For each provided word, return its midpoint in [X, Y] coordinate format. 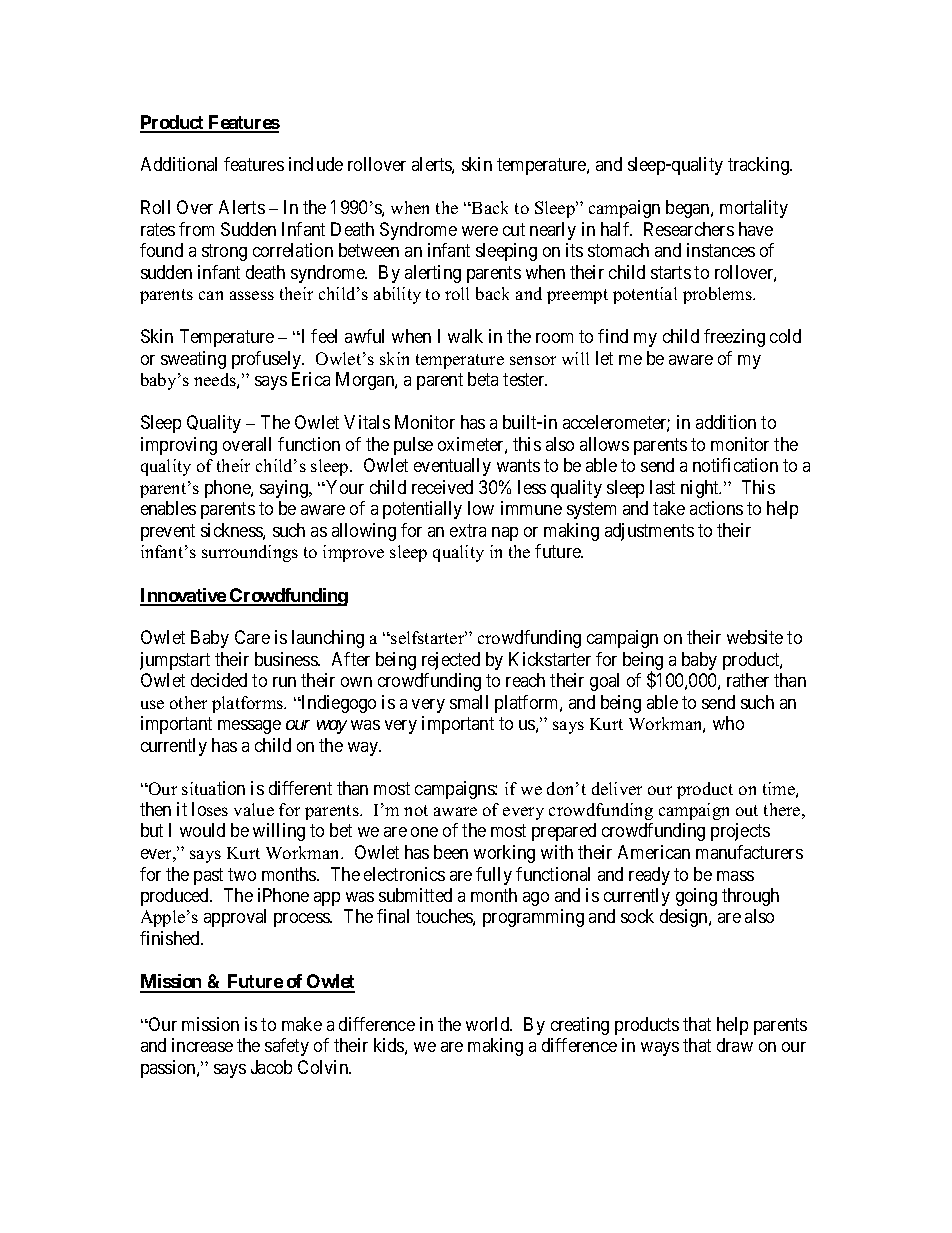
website [755, 637]
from [196, 229]
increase [202, 1045]
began [689, 209]
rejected [451, 661]
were [480, 231]
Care [252, 637]
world [489, 1024]
